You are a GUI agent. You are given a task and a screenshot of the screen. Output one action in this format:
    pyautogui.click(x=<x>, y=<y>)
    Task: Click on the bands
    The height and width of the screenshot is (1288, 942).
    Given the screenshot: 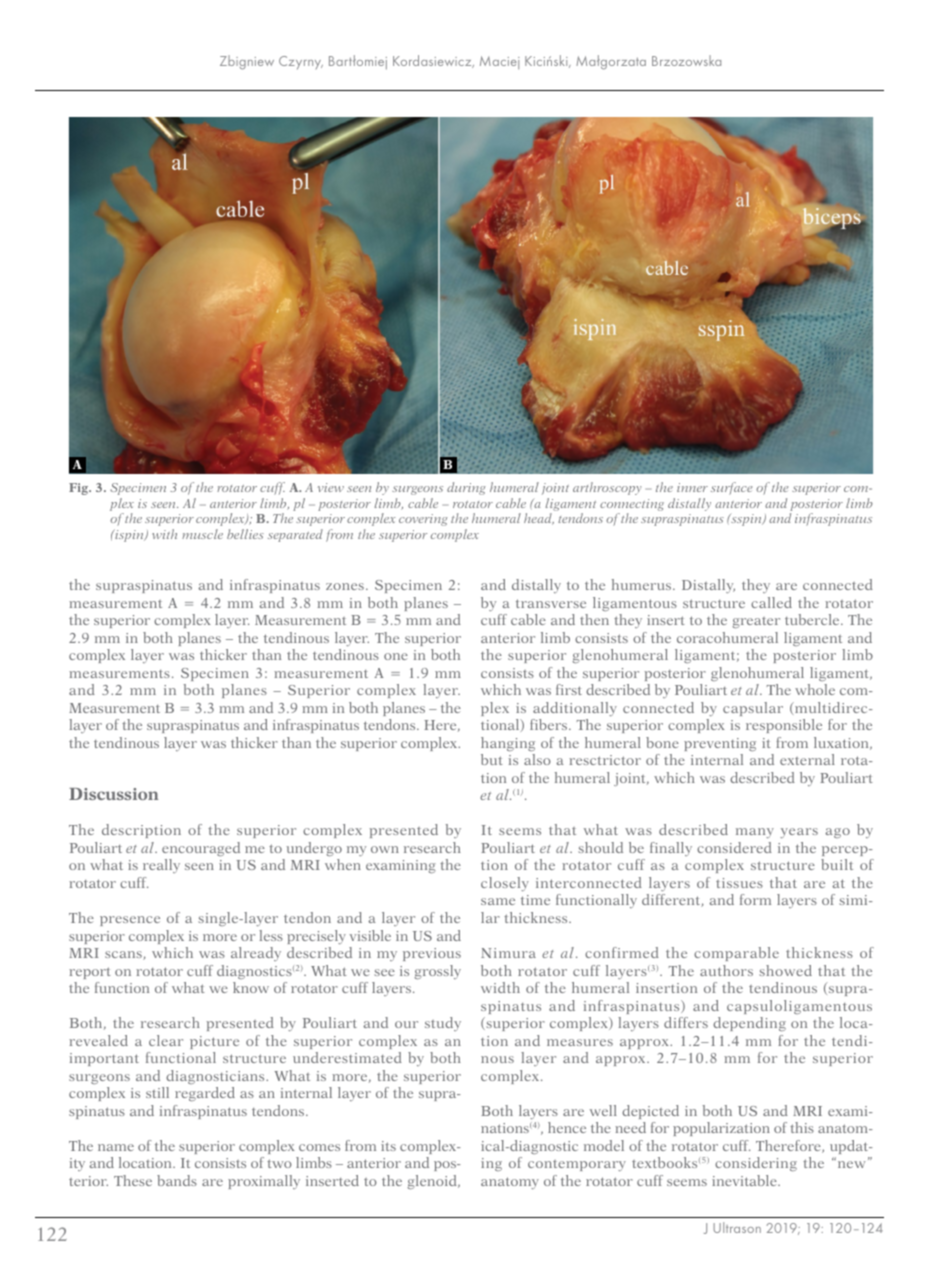 What is the action you would take?
    pyautogui.click(x=177, y=1180)
